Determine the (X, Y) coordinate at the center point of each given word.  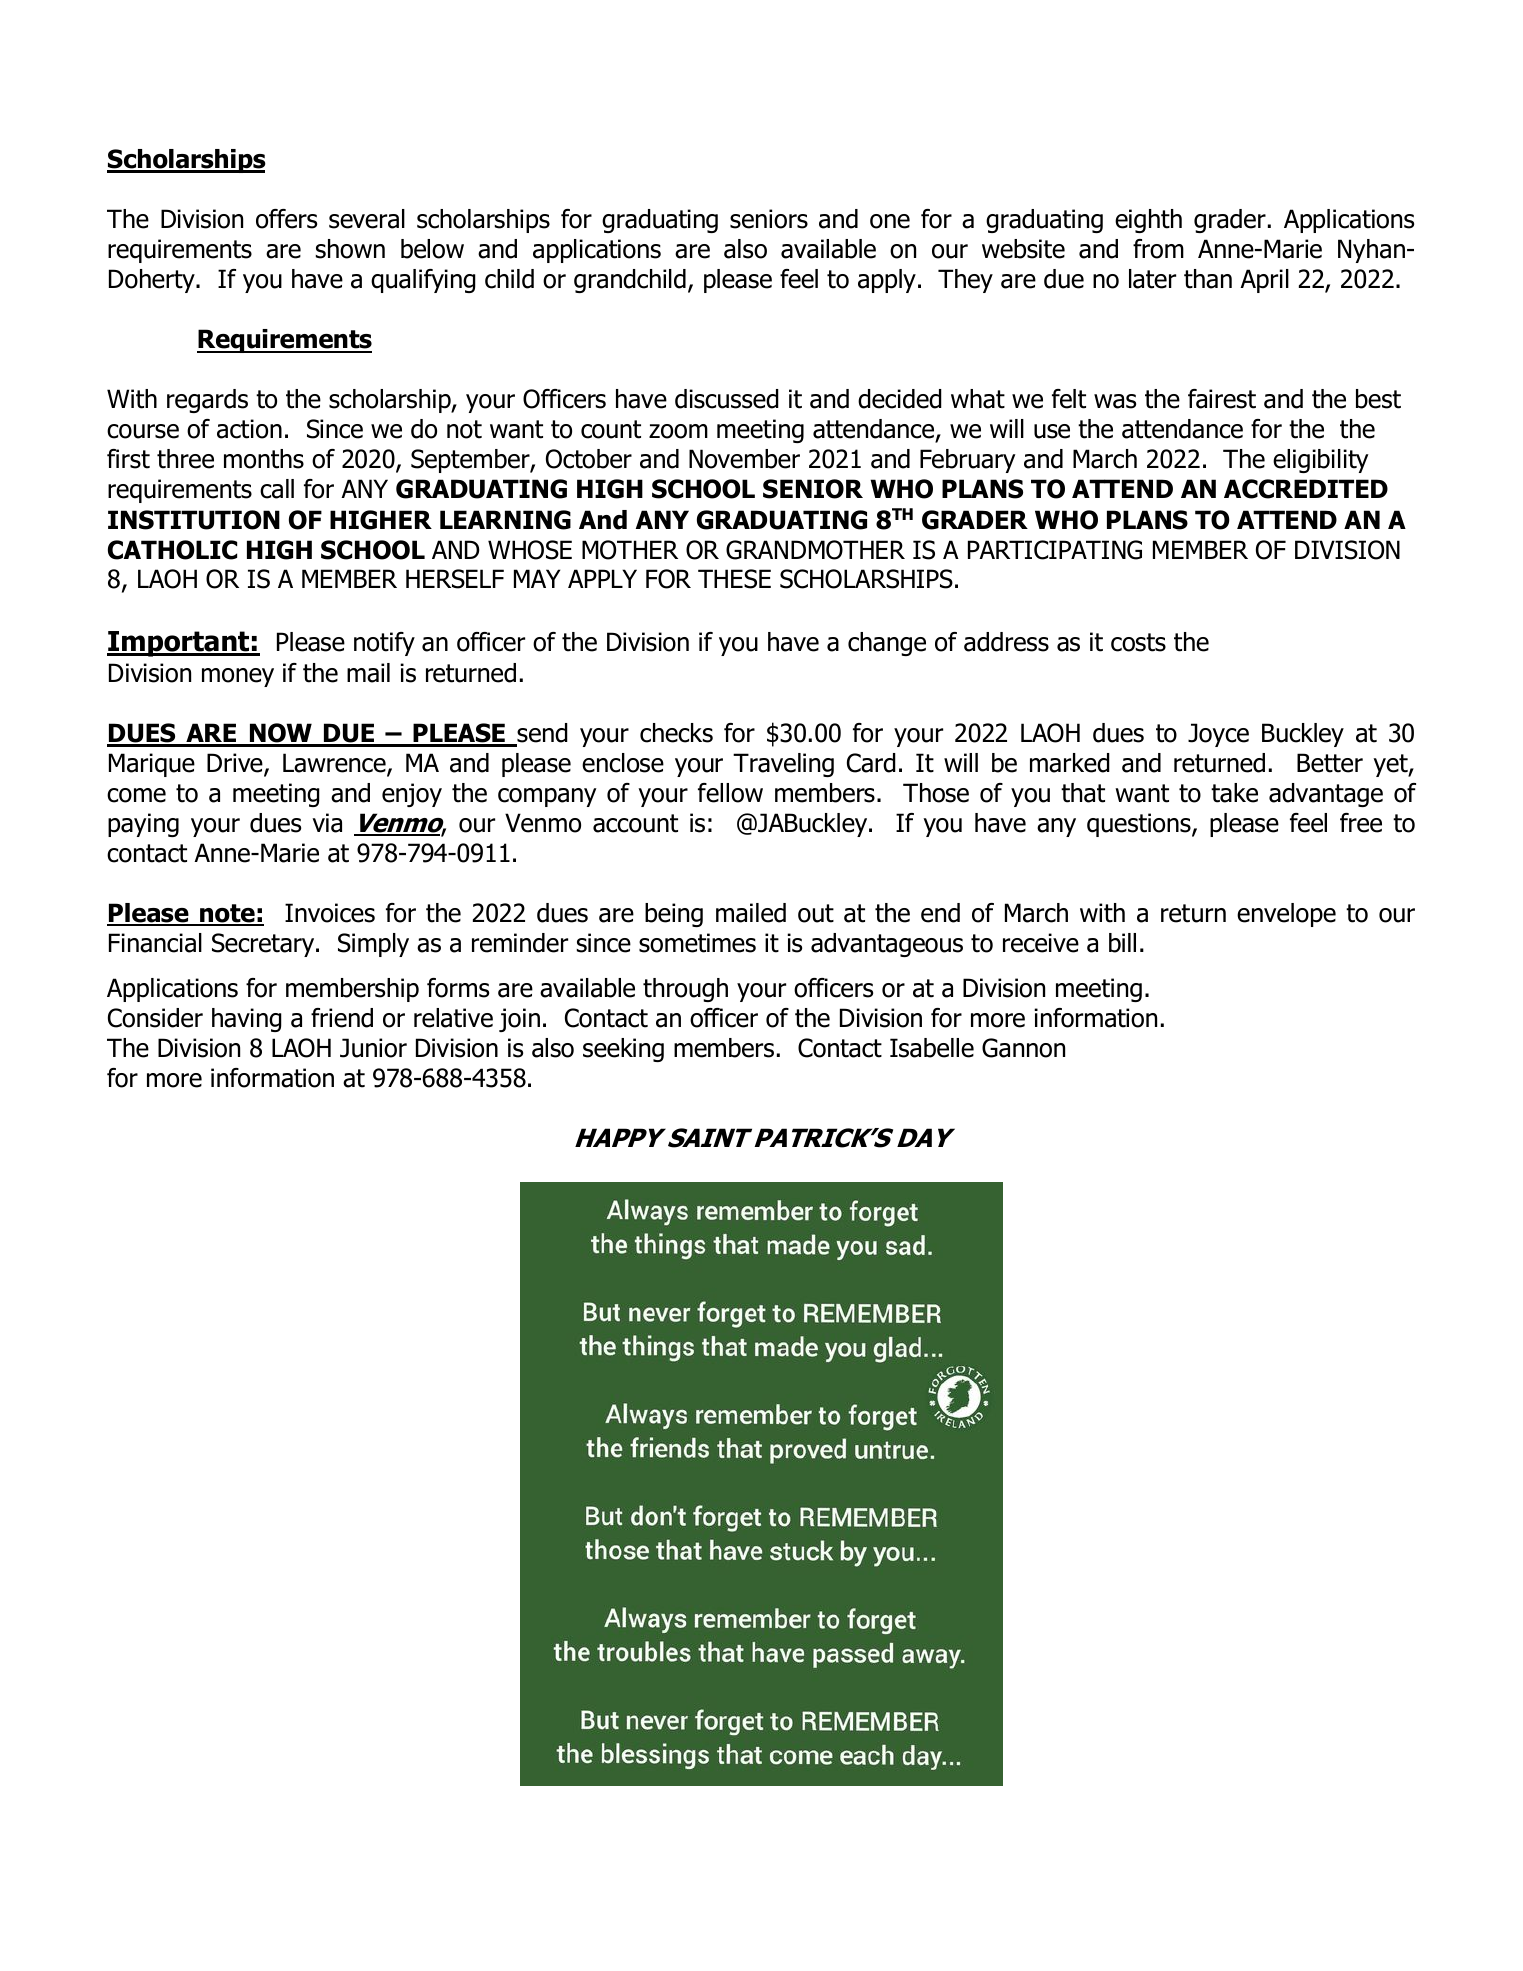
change (887, 644)
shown (350, 249)
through (685, 990)
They (965, 281)
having (247, 1020)
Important (179, 644)
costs (1138, 642)
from (1158, 249)
